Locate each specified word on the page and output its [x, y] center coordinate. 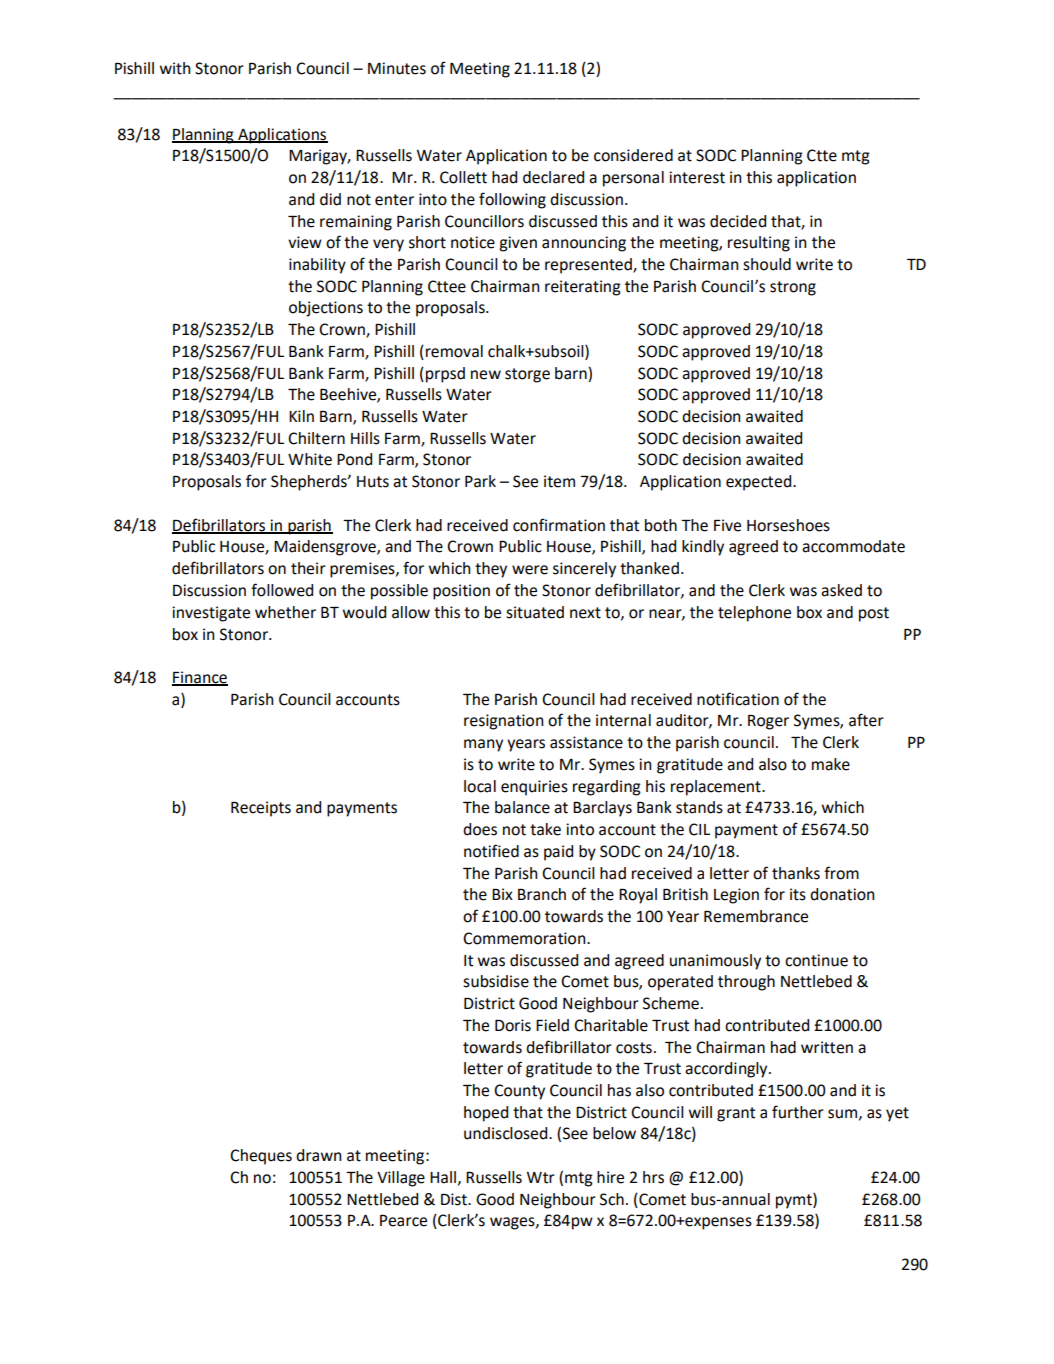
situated [535, 612]
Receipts [261, 809]
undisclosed [507, 1133]
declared [553, 177]
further [798, 1112]
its [798, 894]
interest [697, 177]
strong [793, 288]
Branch [542, 894]
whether [285, 612]
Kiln [301, 416]
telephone [754, 614]
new [486, 375]
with [175, 68]
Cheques [261, 1157]
